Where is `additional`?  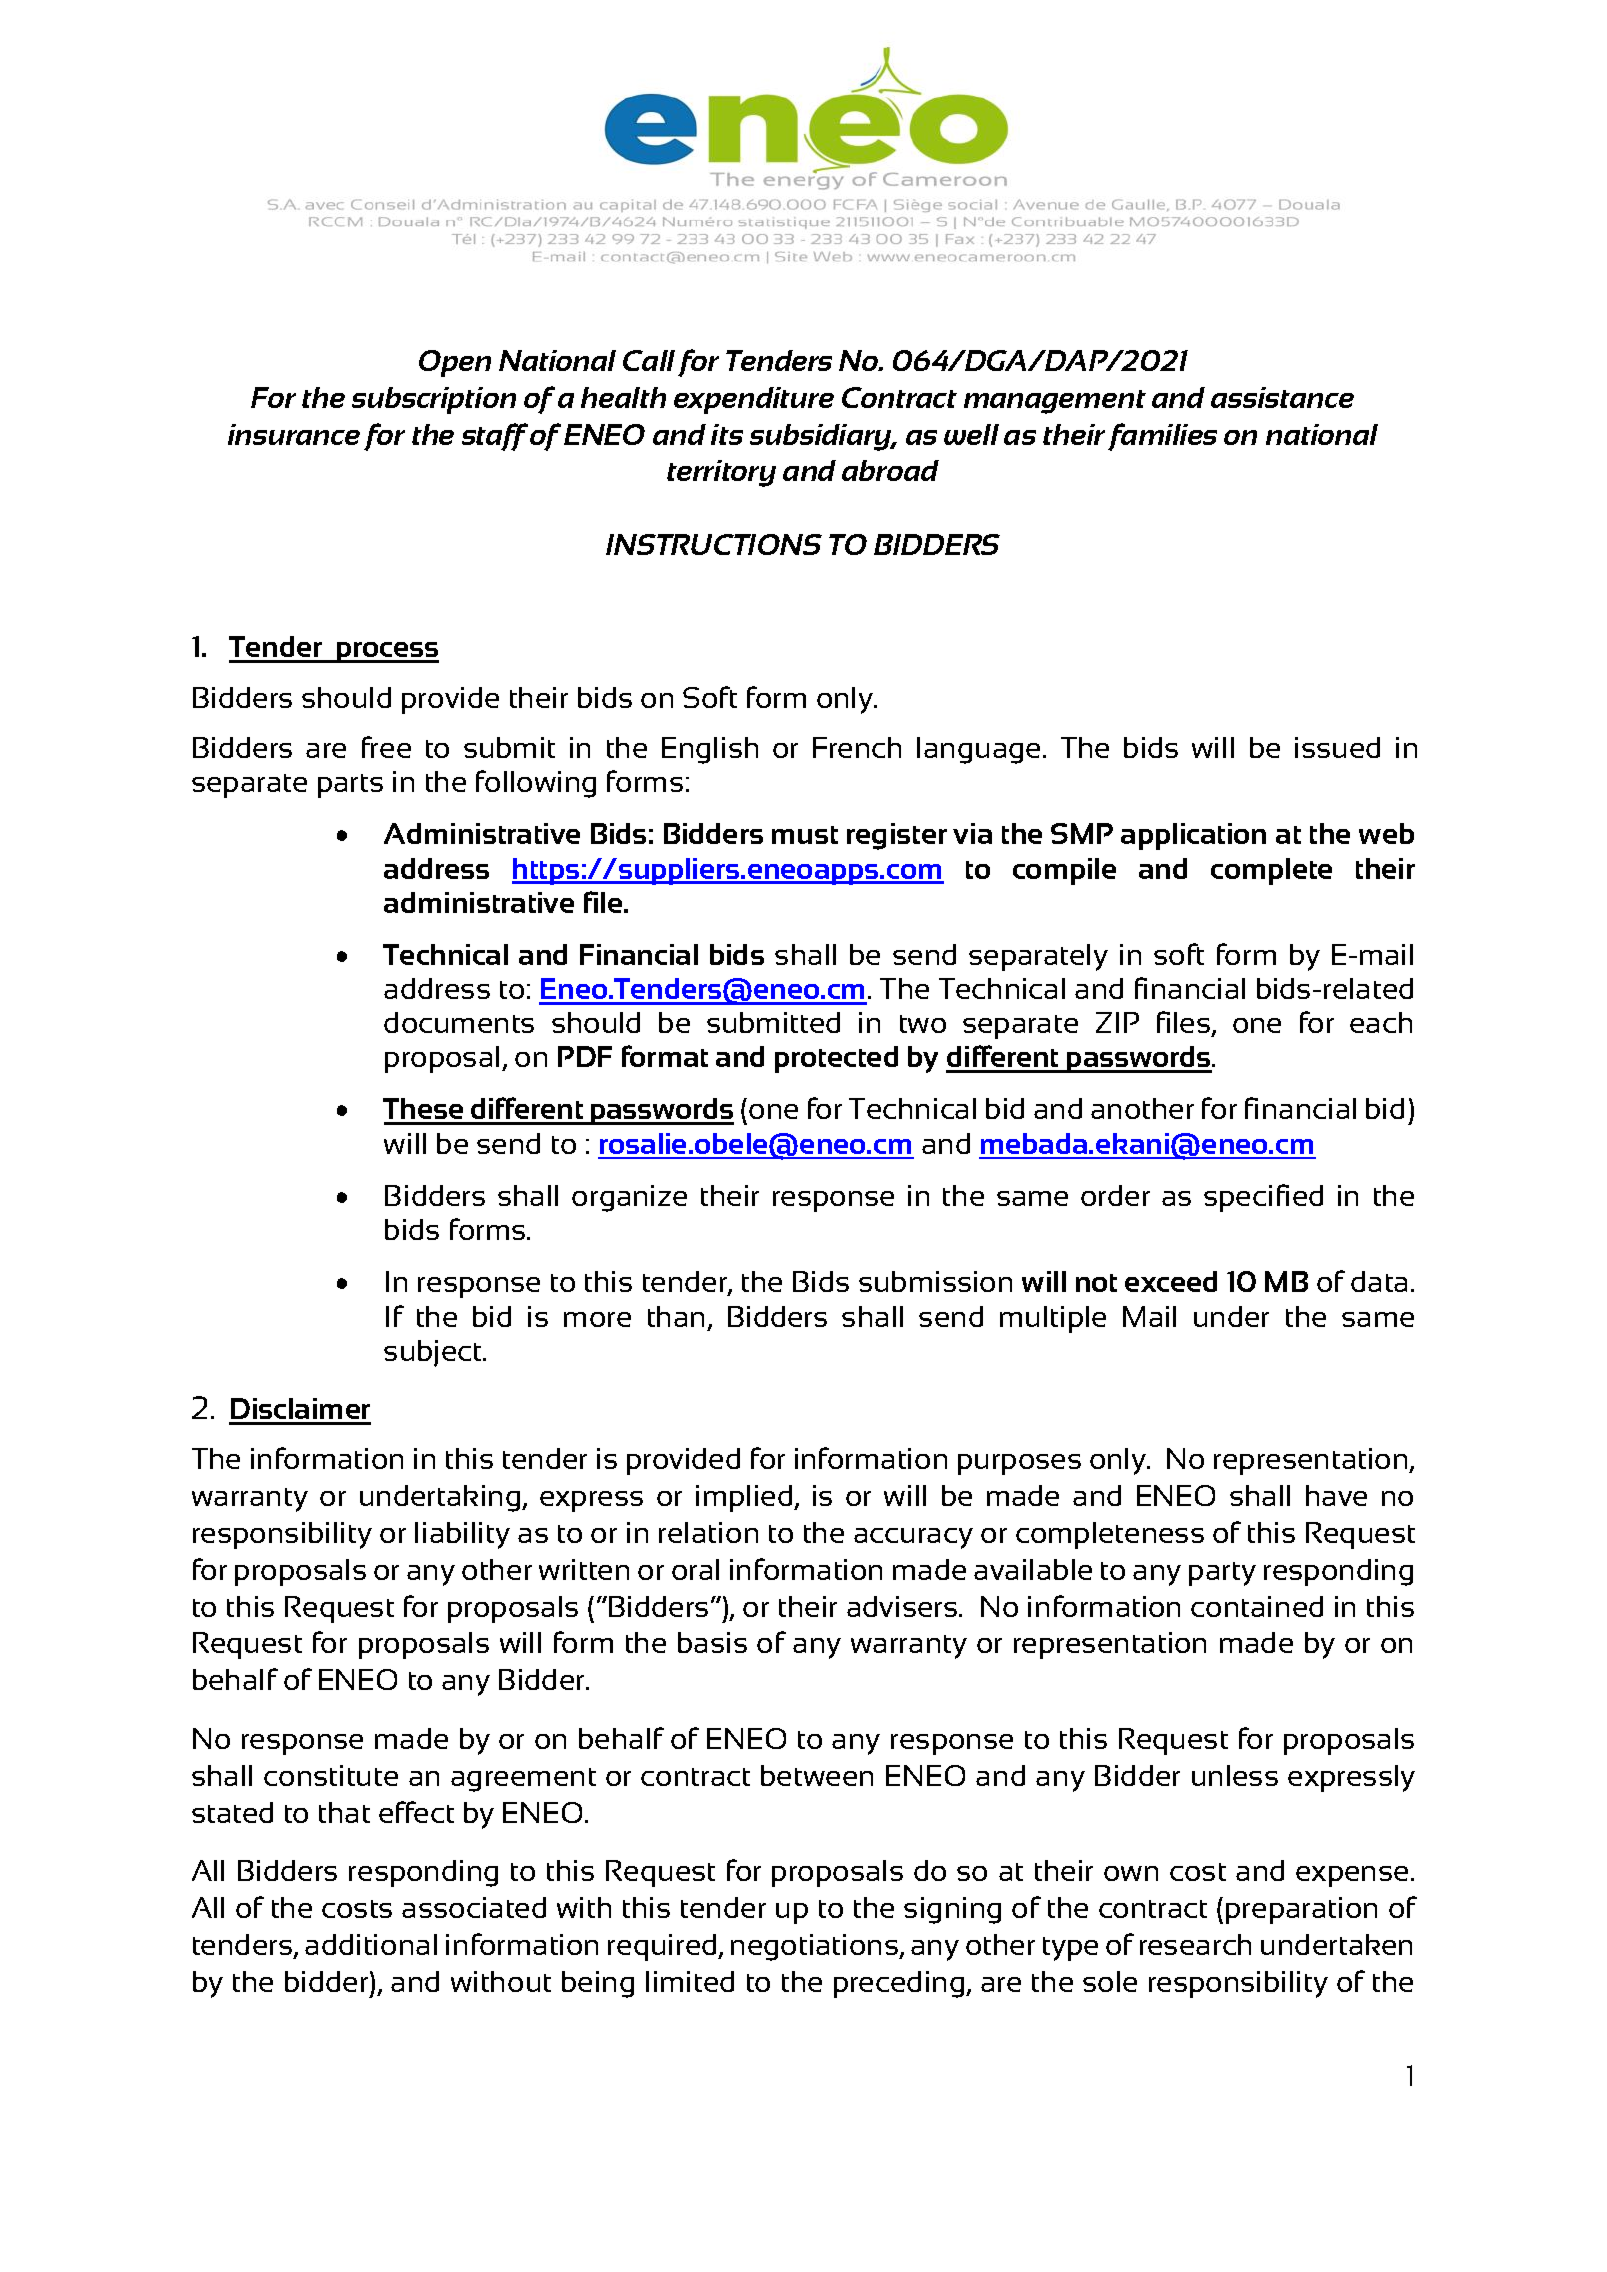
additional is located at coordinates (371, 1944).
